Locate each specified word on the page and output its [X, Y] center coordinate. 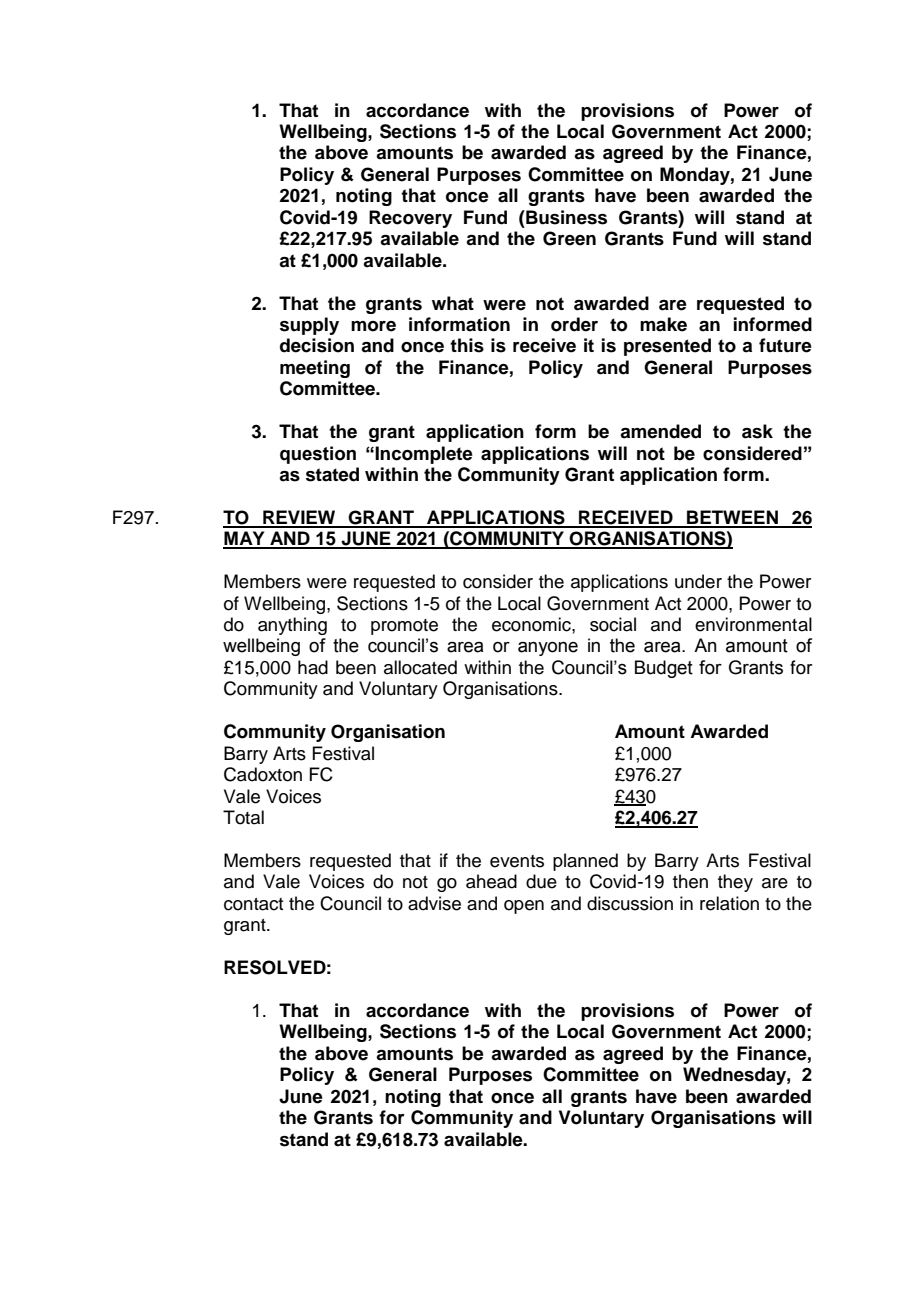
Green [569, 238]
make [663, 324]
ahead [491, 881]
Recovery [410, 219]
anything [292, 626]
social [613, 624]
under [698, 581]
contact [253, 904]
